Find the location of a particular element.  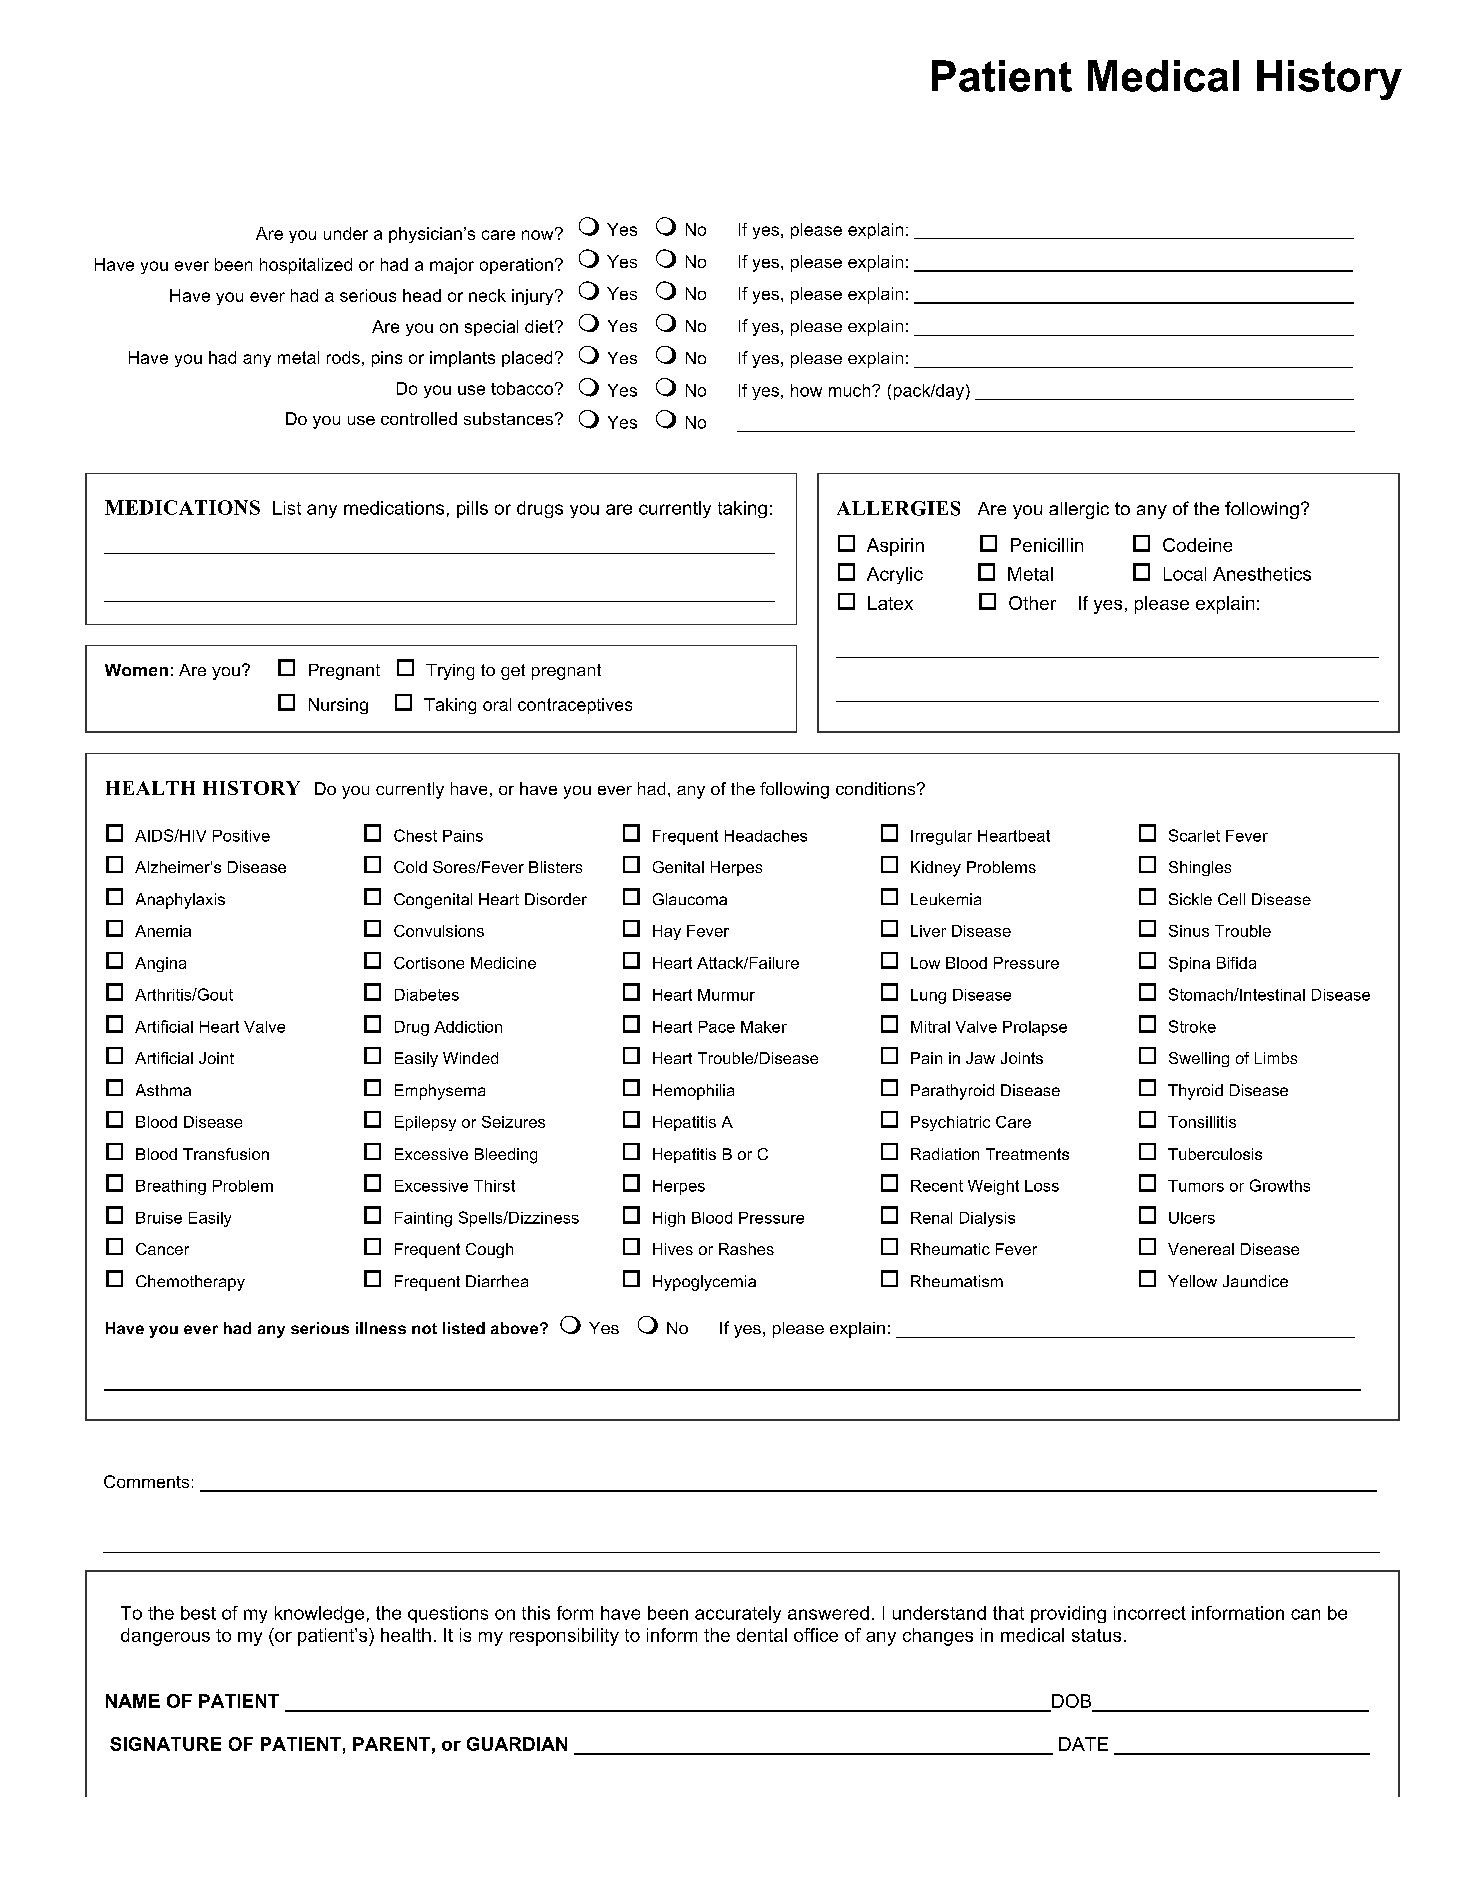

much is located at coordinates (851, 390).
